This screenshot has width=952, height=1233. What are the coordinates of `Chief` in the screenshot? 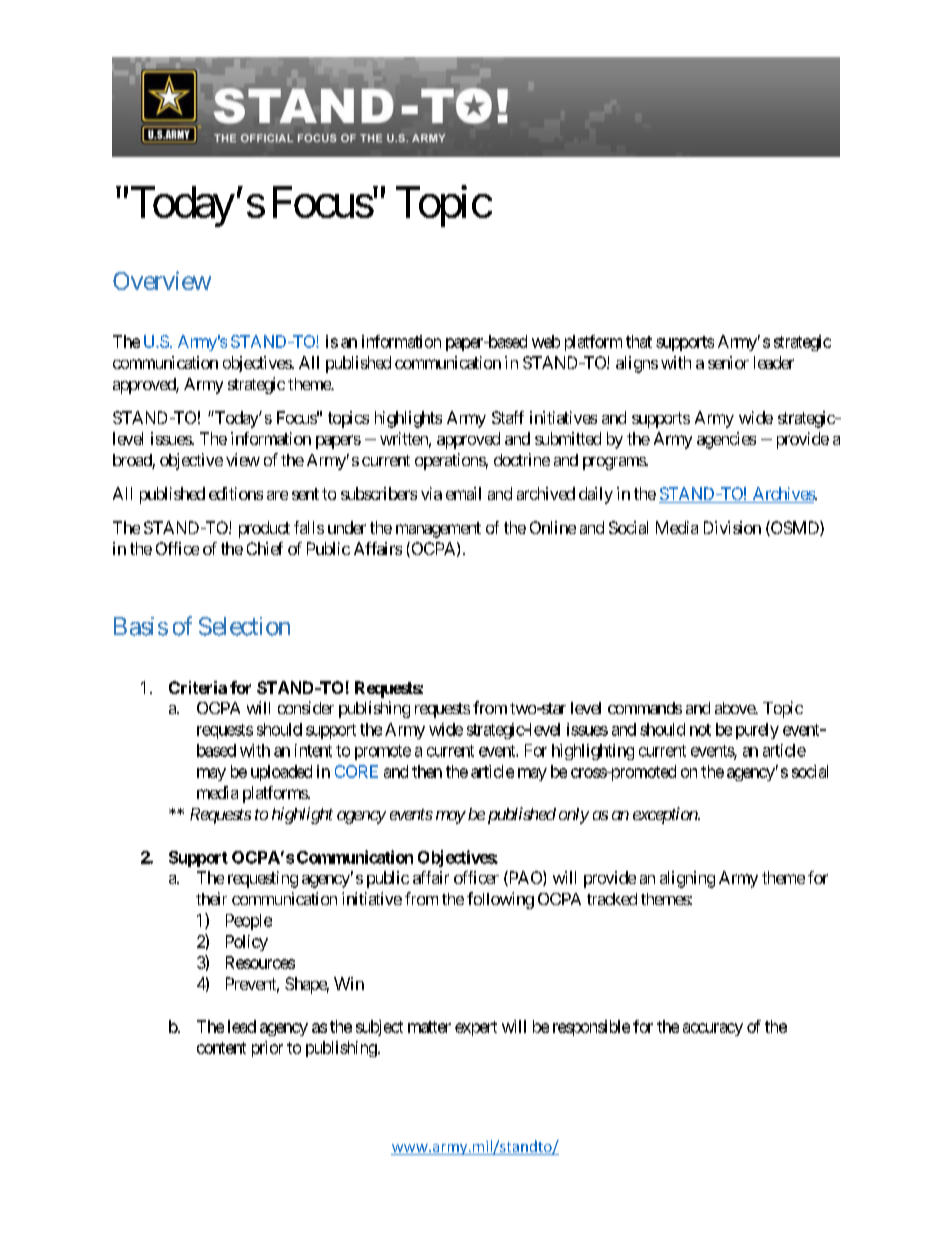 It's located at (265, 548).
